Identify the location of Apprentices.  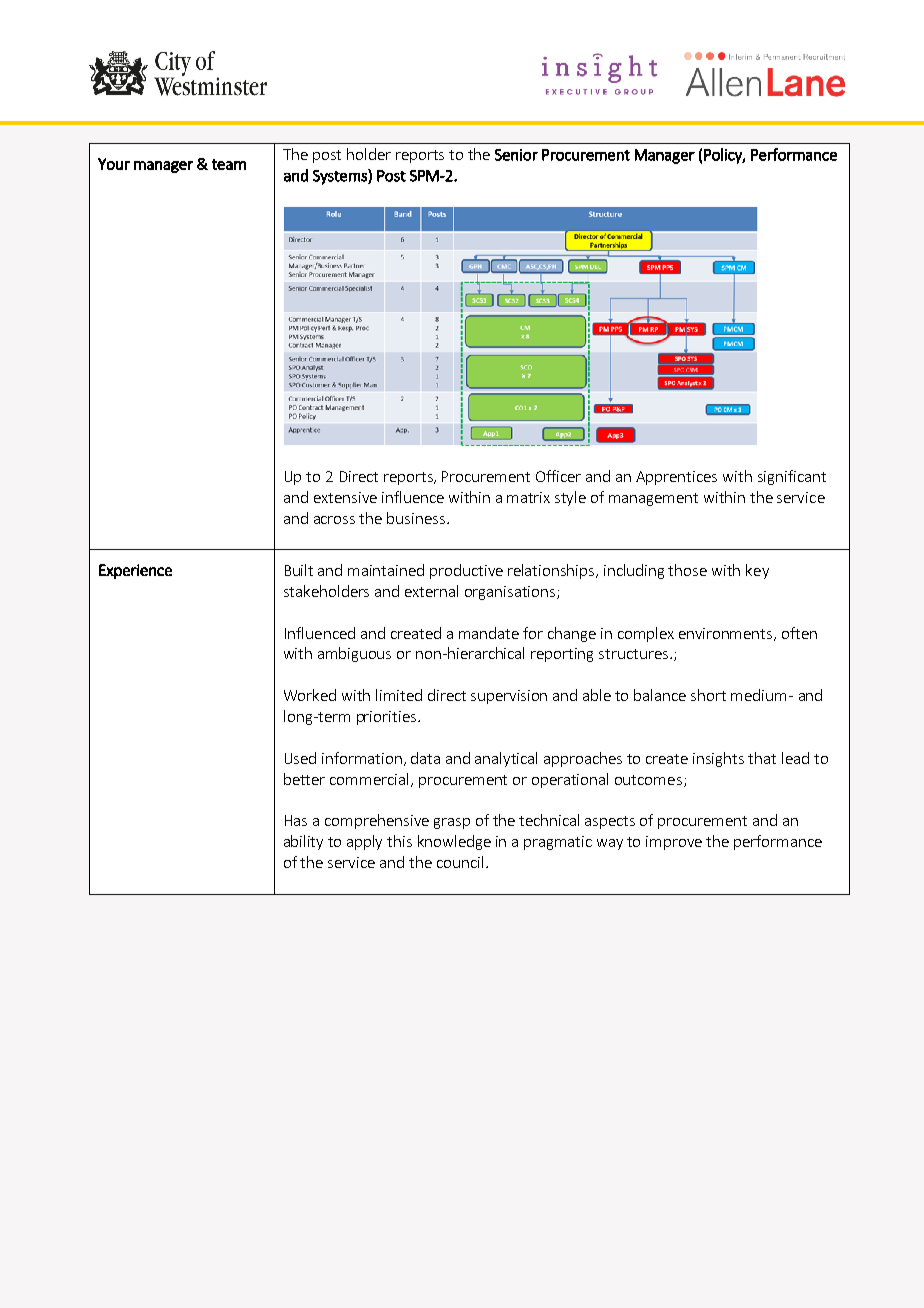
(676, 478).
